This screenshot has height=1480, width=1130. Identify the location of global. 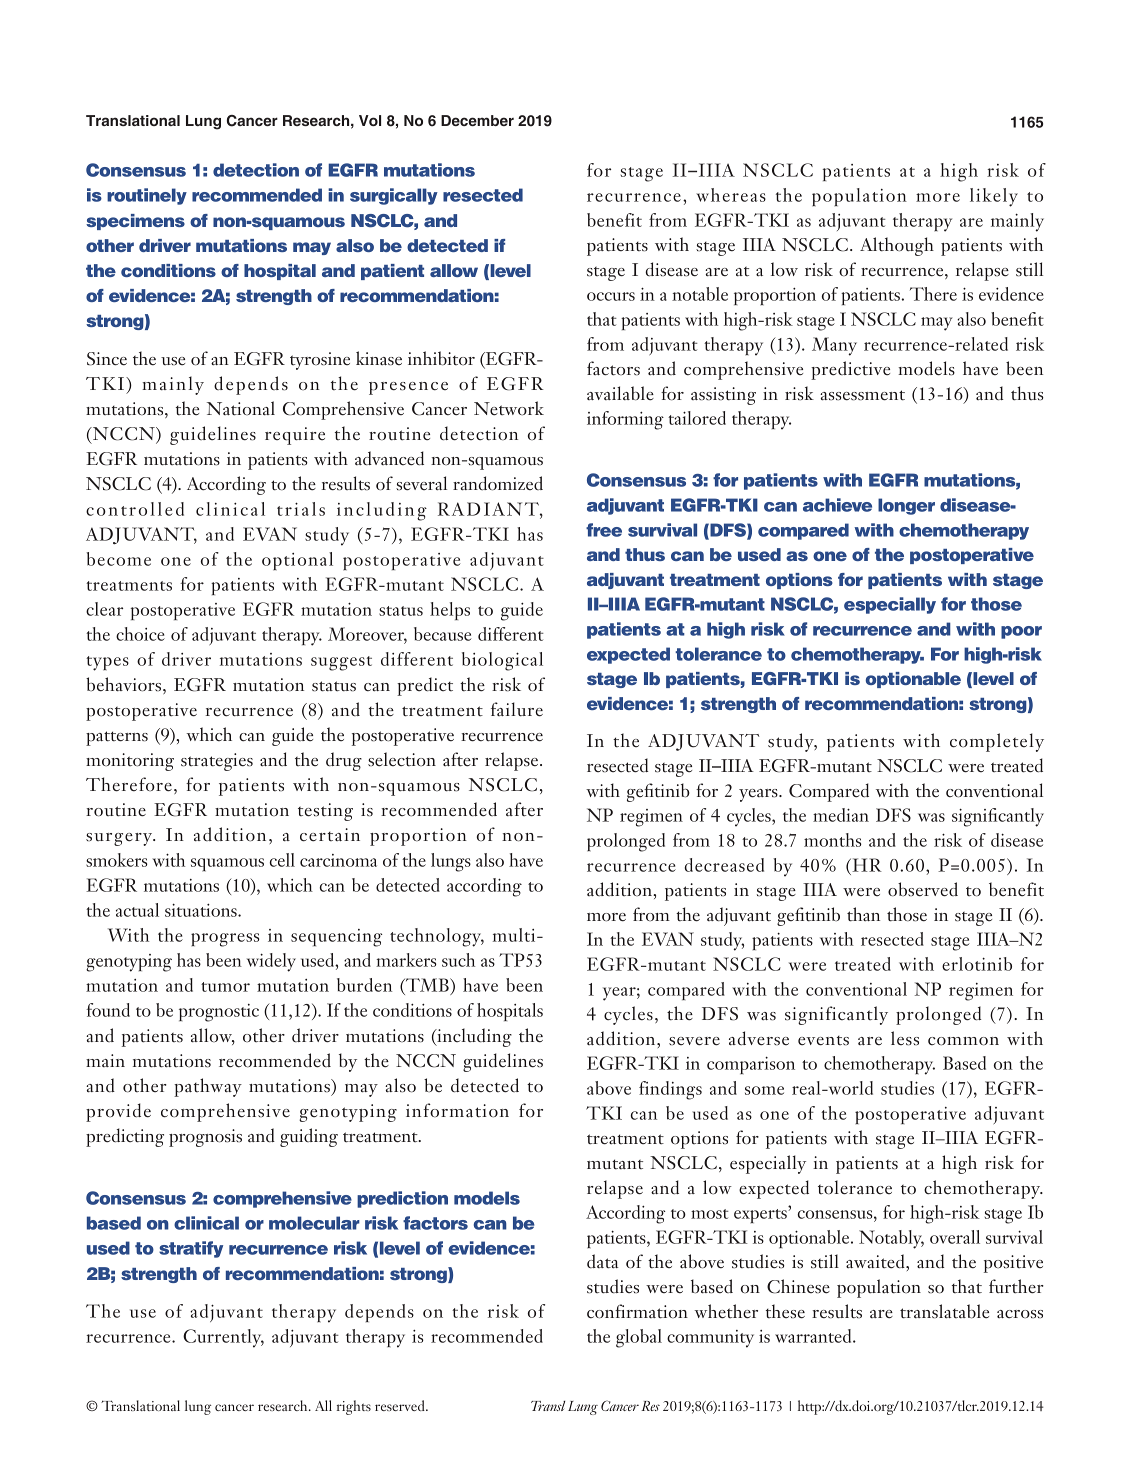
(639, 1338).
